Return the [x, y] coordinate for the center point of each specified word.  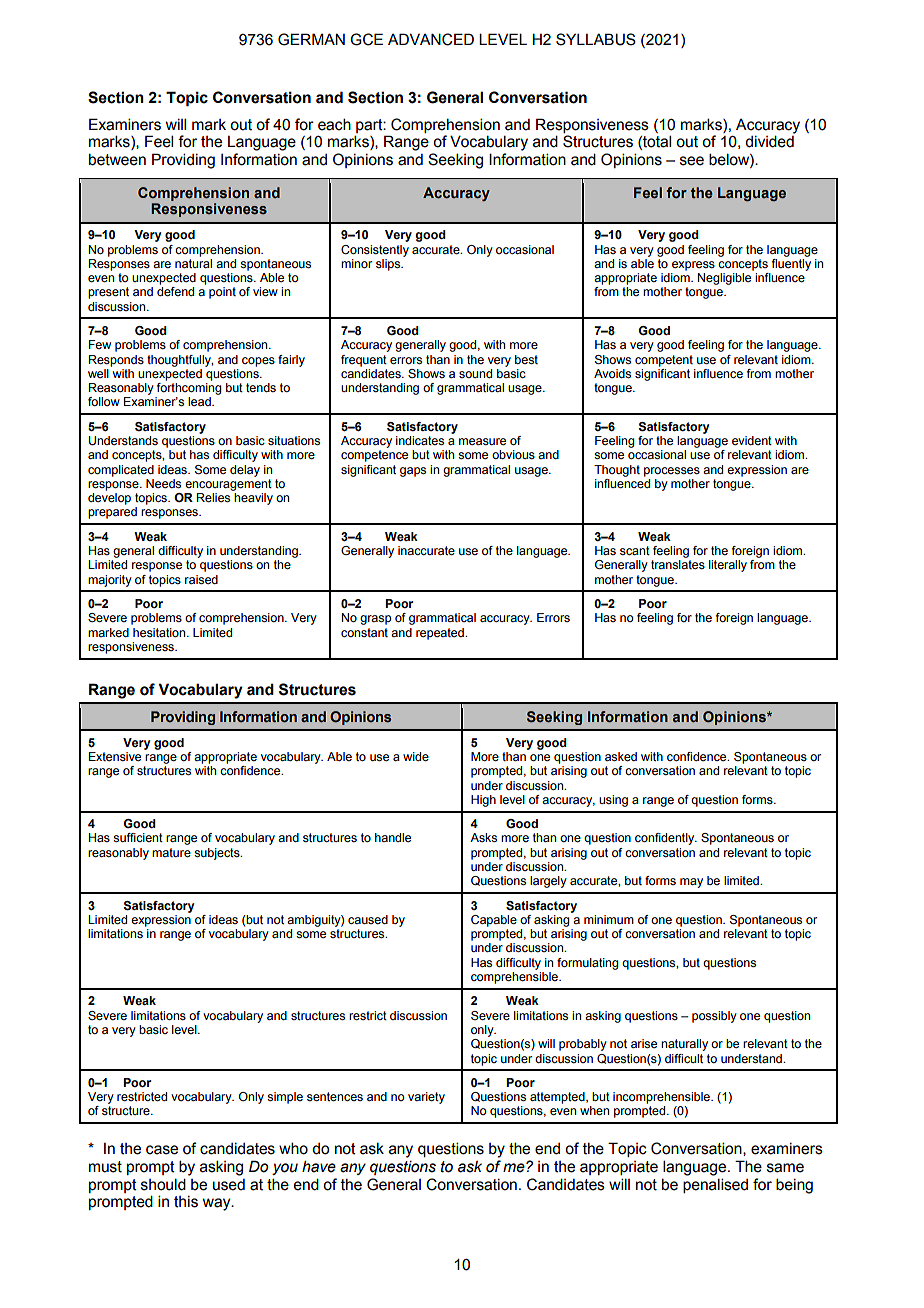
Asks [483, 837]
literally [728, 566]
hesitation [160, 632]
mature [171, 852]
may [691, 883]
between [117, 159]
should [163, 1184]
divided [769, 141]
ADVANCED [431, 39]
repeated [441, 634]
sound [475, 373]
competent [664, 361]
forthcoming [189, 389]
